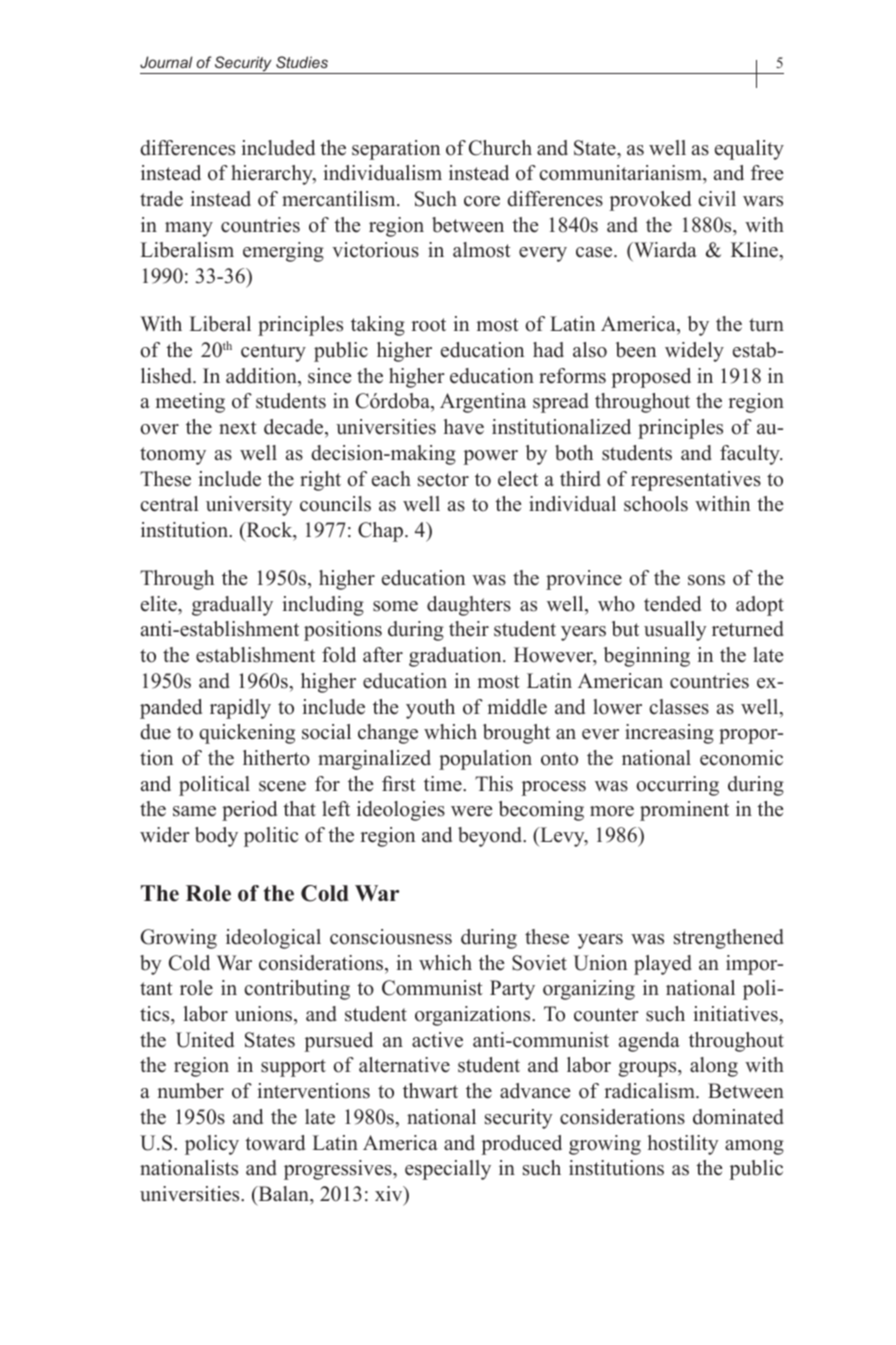 The image size is (896, 1345). What do you see at coordinates (749, 150) in the page?
I see `equality` at bounding box center [749, 150].
